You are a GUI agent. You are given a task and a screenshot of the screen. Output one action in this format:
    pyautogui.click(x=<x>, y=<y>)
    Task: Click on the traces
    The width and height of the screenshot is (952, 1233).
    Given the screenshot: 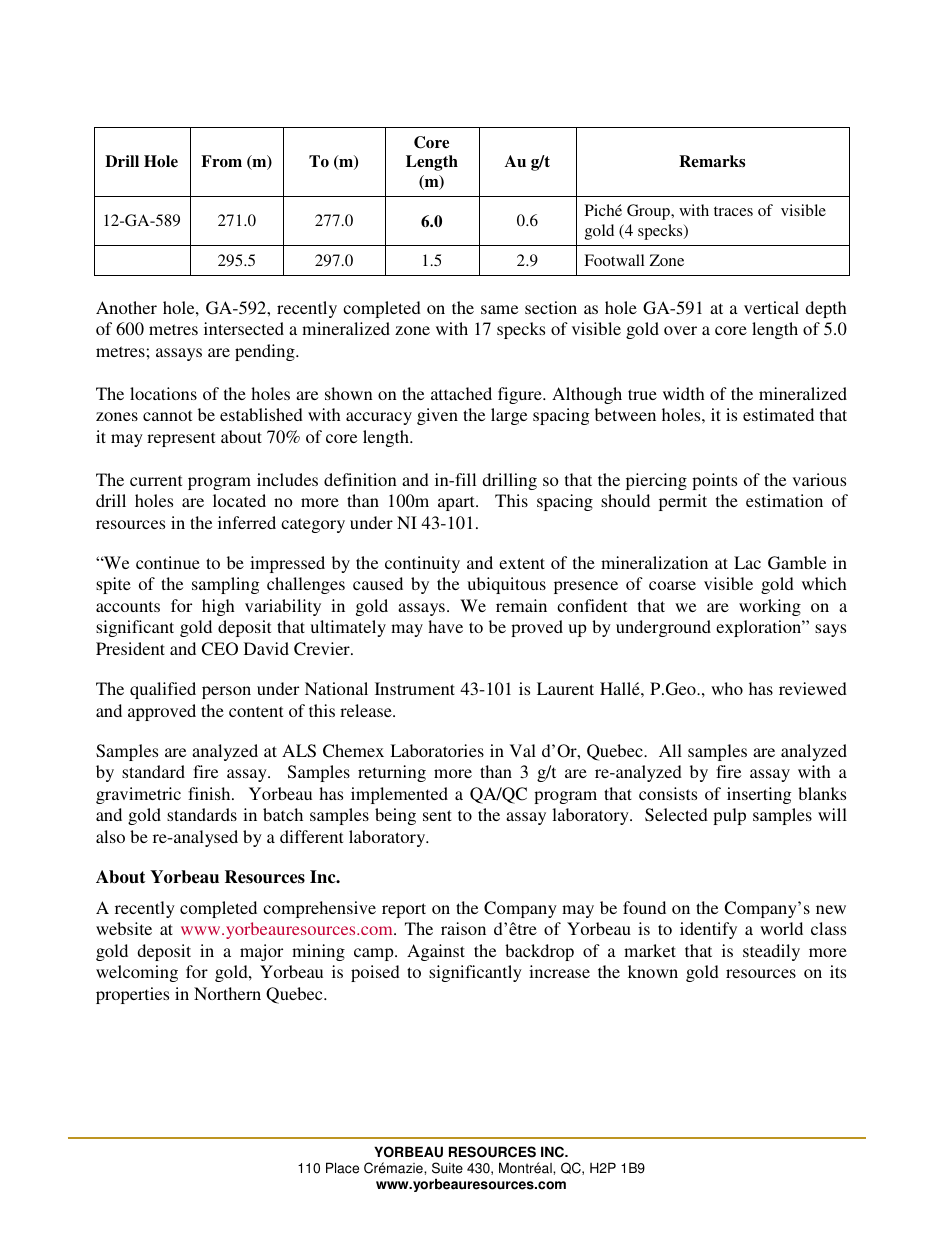 What is the action you would take?
    pyautogui.click(x=733, y=211)
